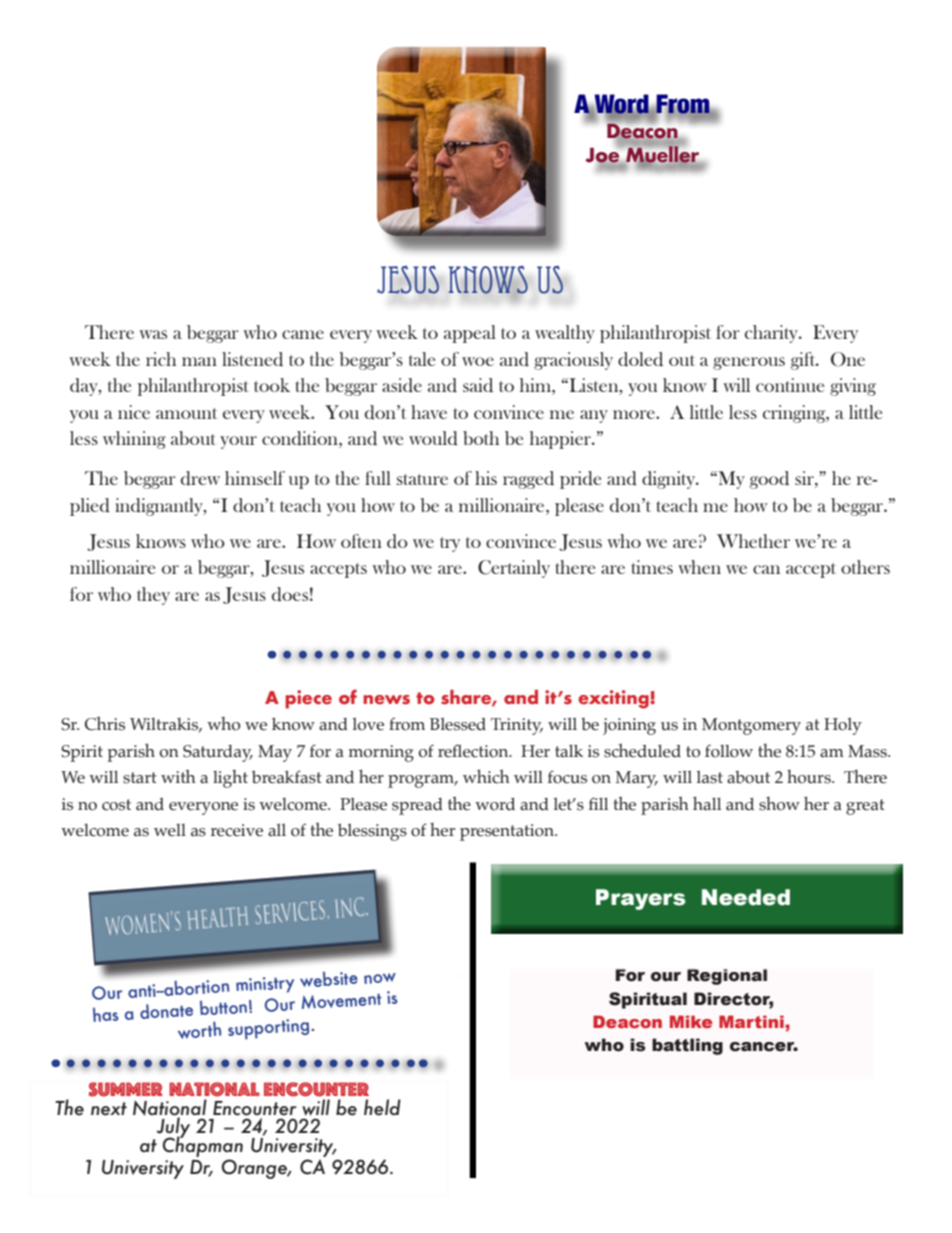  Describe the element at coordinates (478, 361) in the screenshot. I see `woe` at that location.
